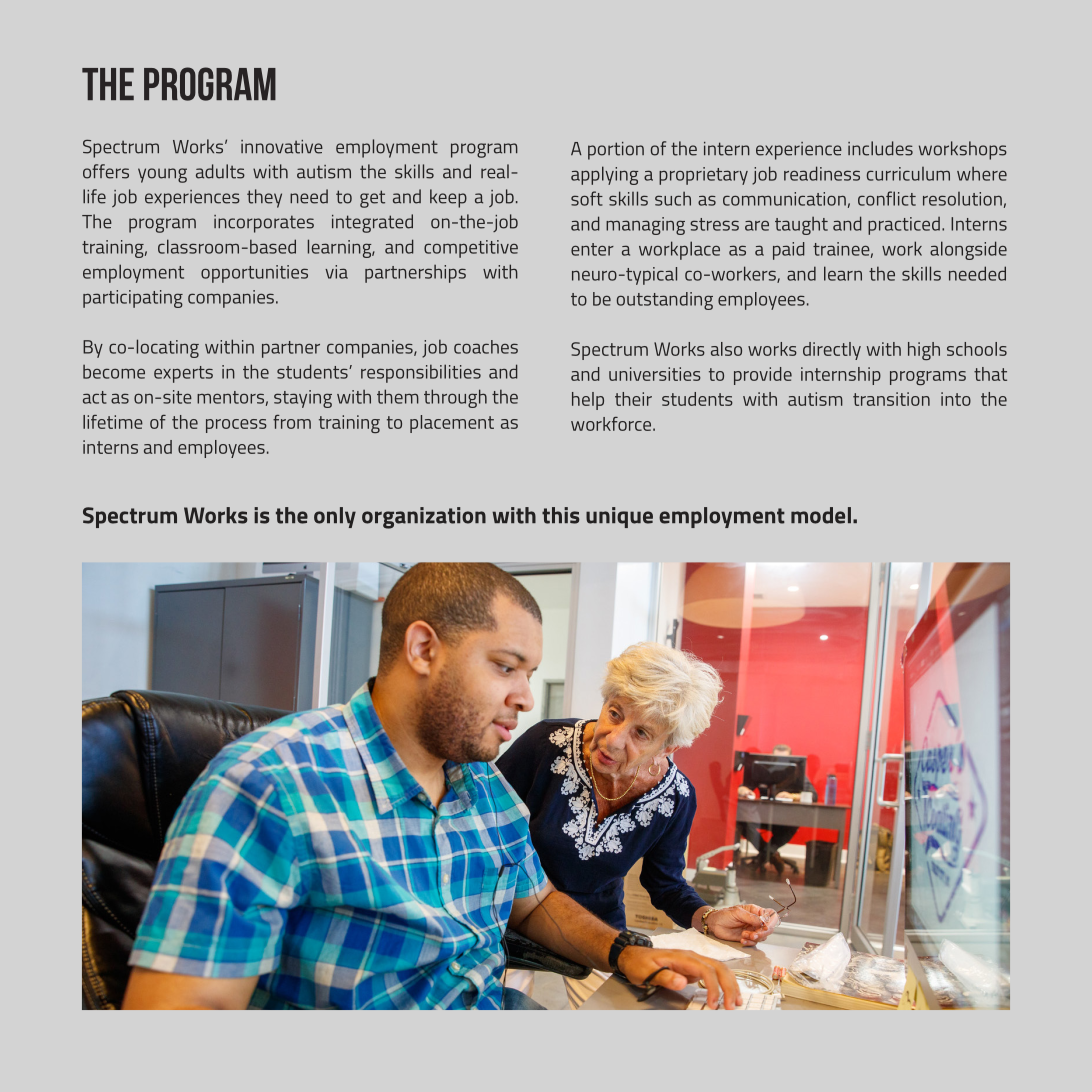  Describe the element at coordinates (561, 515) in the image. I see `this` at that location.
